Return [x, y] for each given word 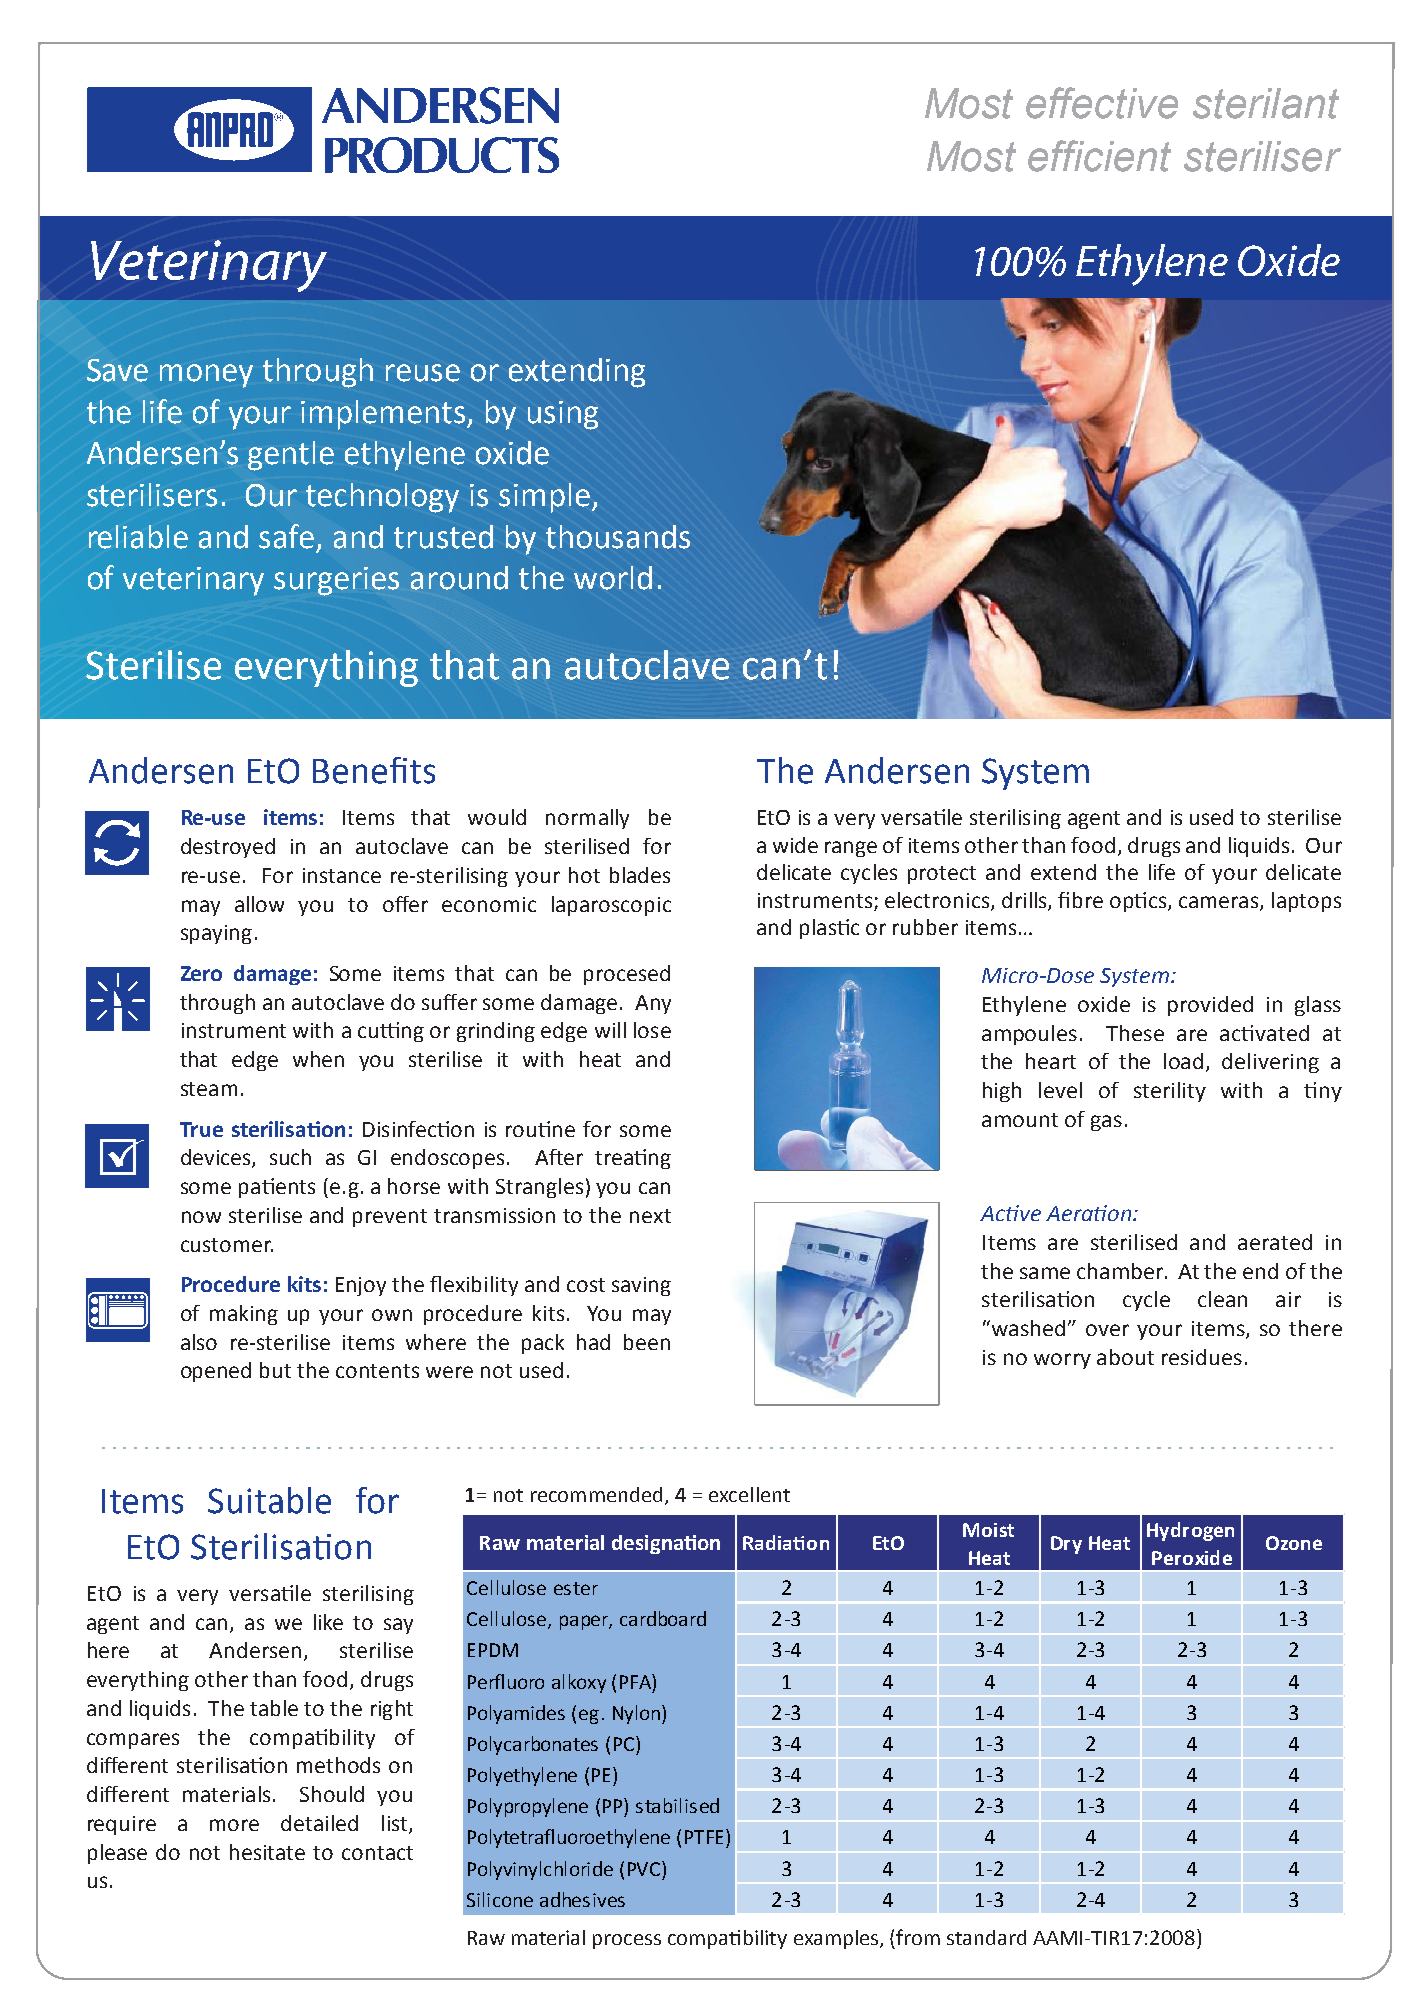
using [563, 415]
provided [1210, 1006]
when [318, 1059]
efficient [1099, 156]
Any [653, 1004]
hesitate [267, 1852]
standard [986, 1937]
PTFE [704, 1837]
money [206, 376]
